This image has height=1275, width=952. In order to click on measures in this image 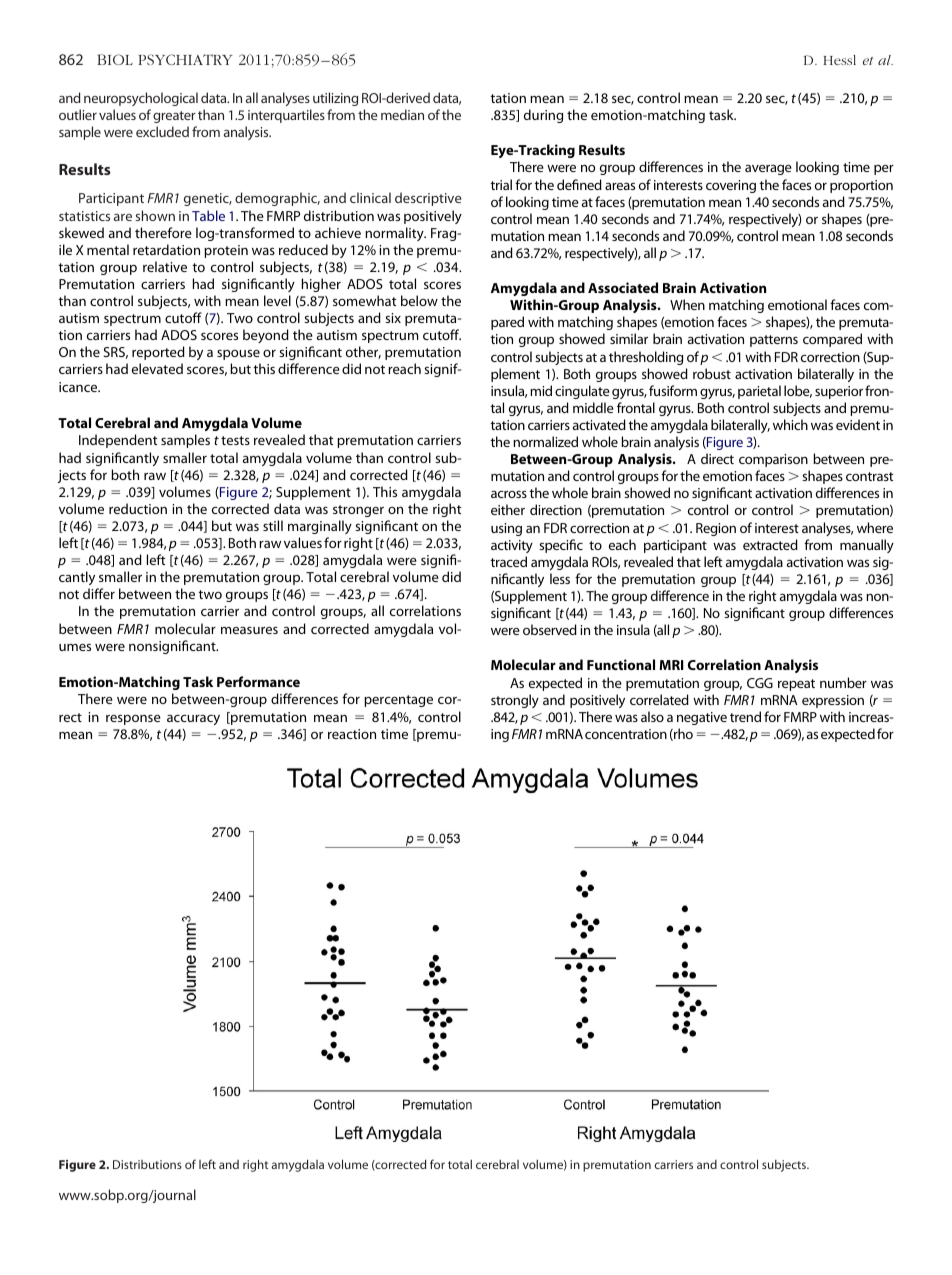, I will do `click(249, 630)`.
